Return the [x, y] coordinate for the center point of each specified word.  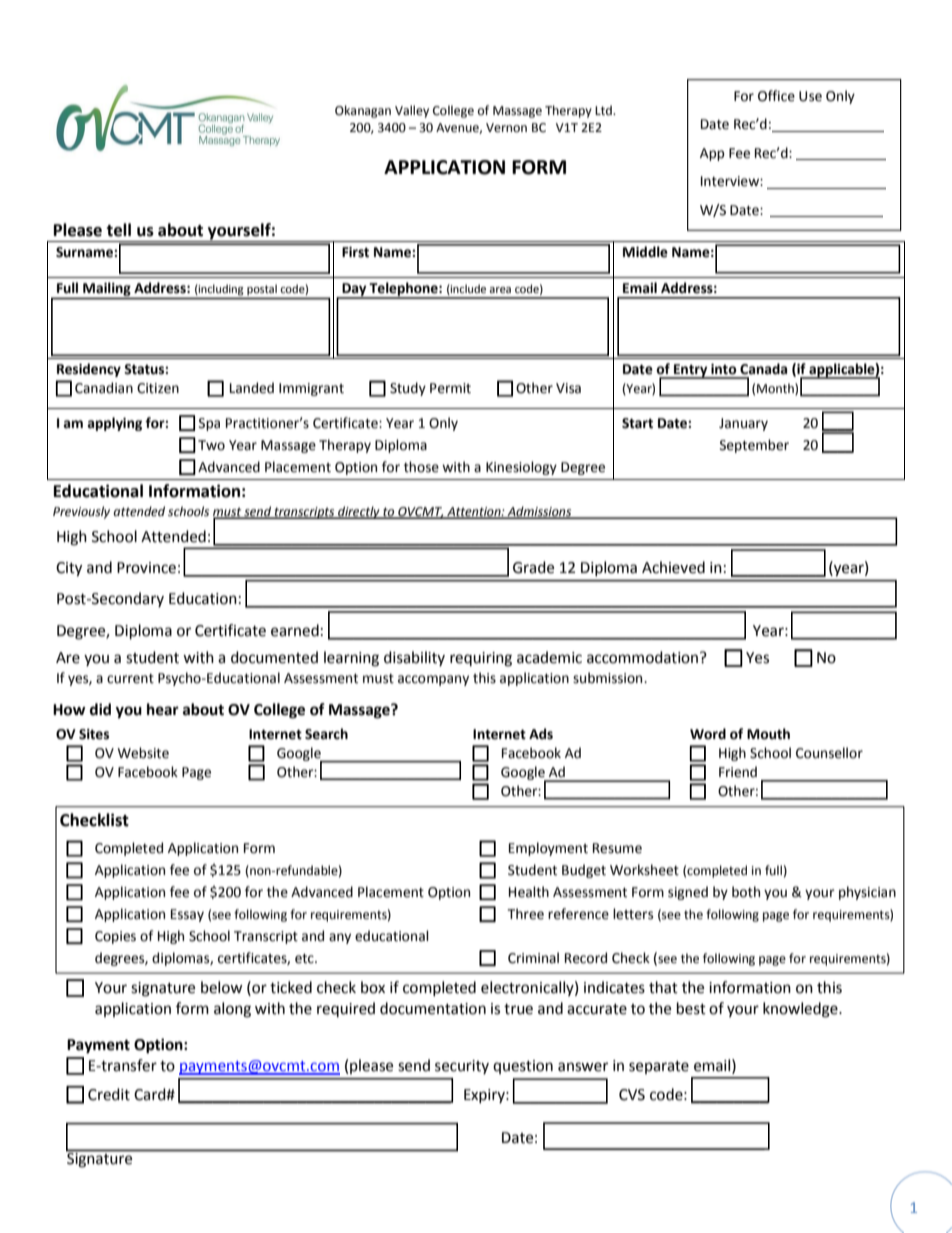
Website [143, 753]
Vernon [506, 128]
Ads [541, 734]
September [754, 446]
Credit [109, 1094]
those [421, 467]
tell [118, 230]
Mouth [768, 734]
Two [211, 445]
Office [776, 96]
